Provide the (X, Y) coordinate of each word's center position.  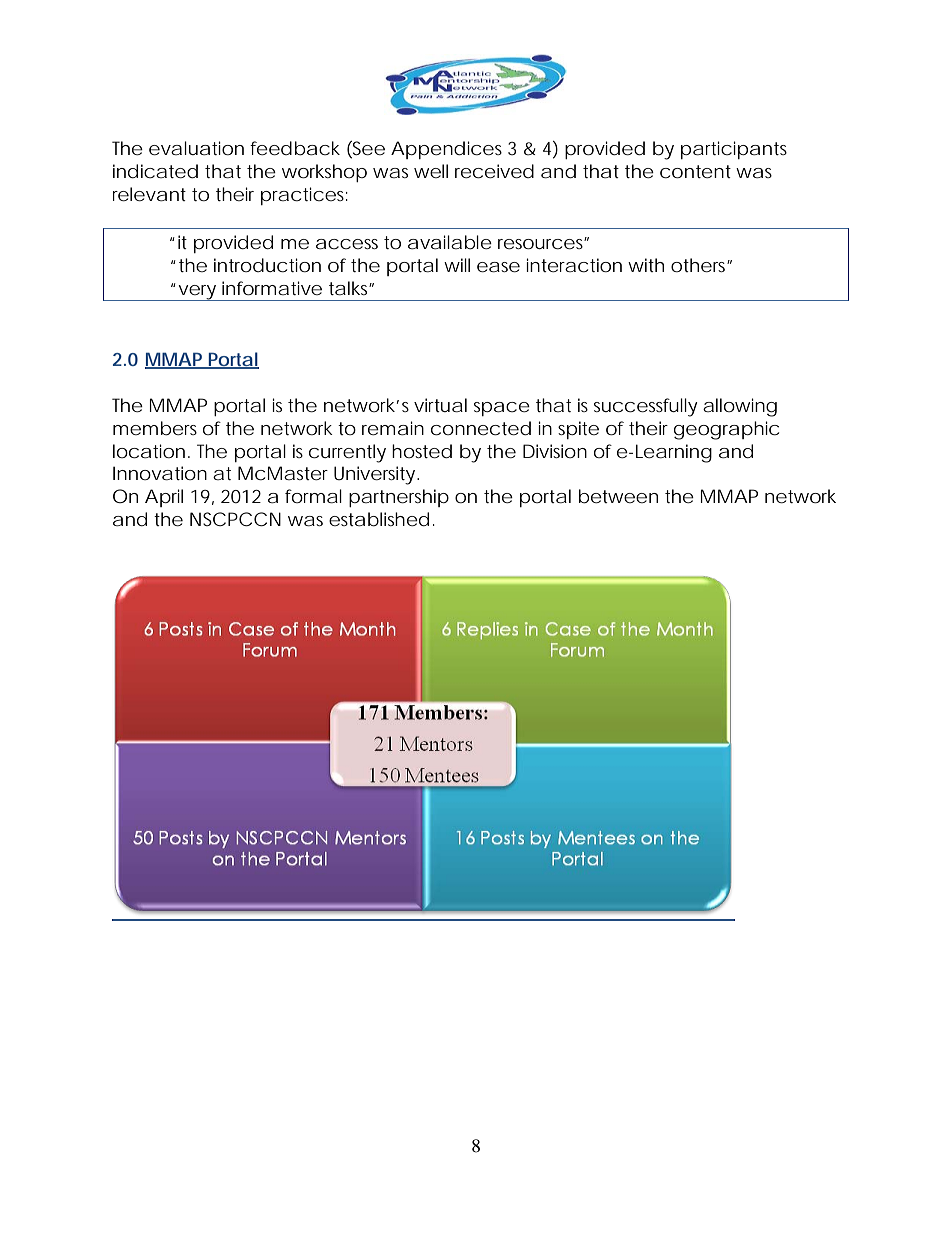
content (695, 171)
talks (349, 288)
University (374, 475)
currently (347, 453)
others (699, 265)
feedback (295, 148)
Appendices (446, 150)
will (457, 265)
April (164, 498)
